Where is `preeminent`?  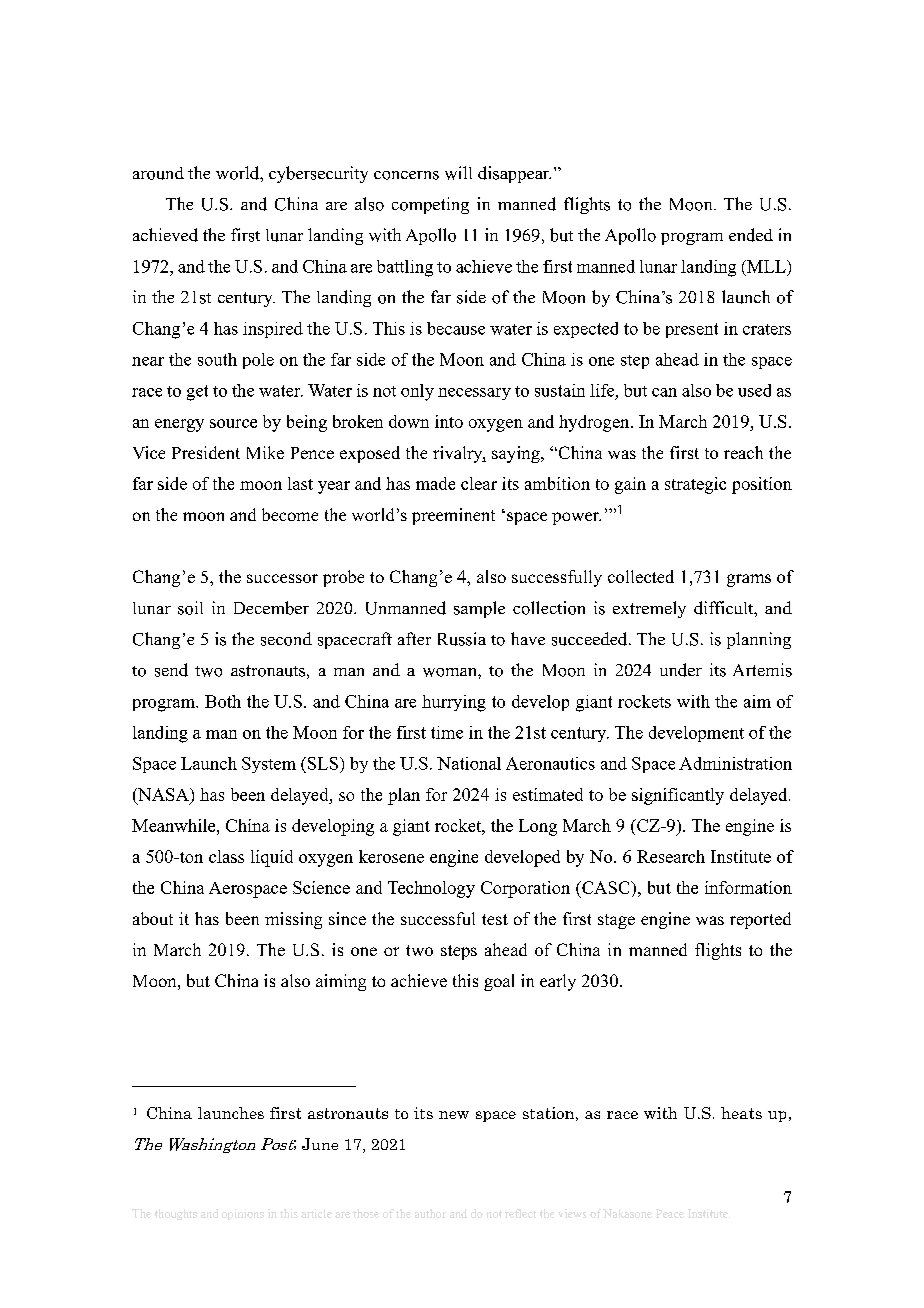 preeminent is located at coordinates (453, 516).
